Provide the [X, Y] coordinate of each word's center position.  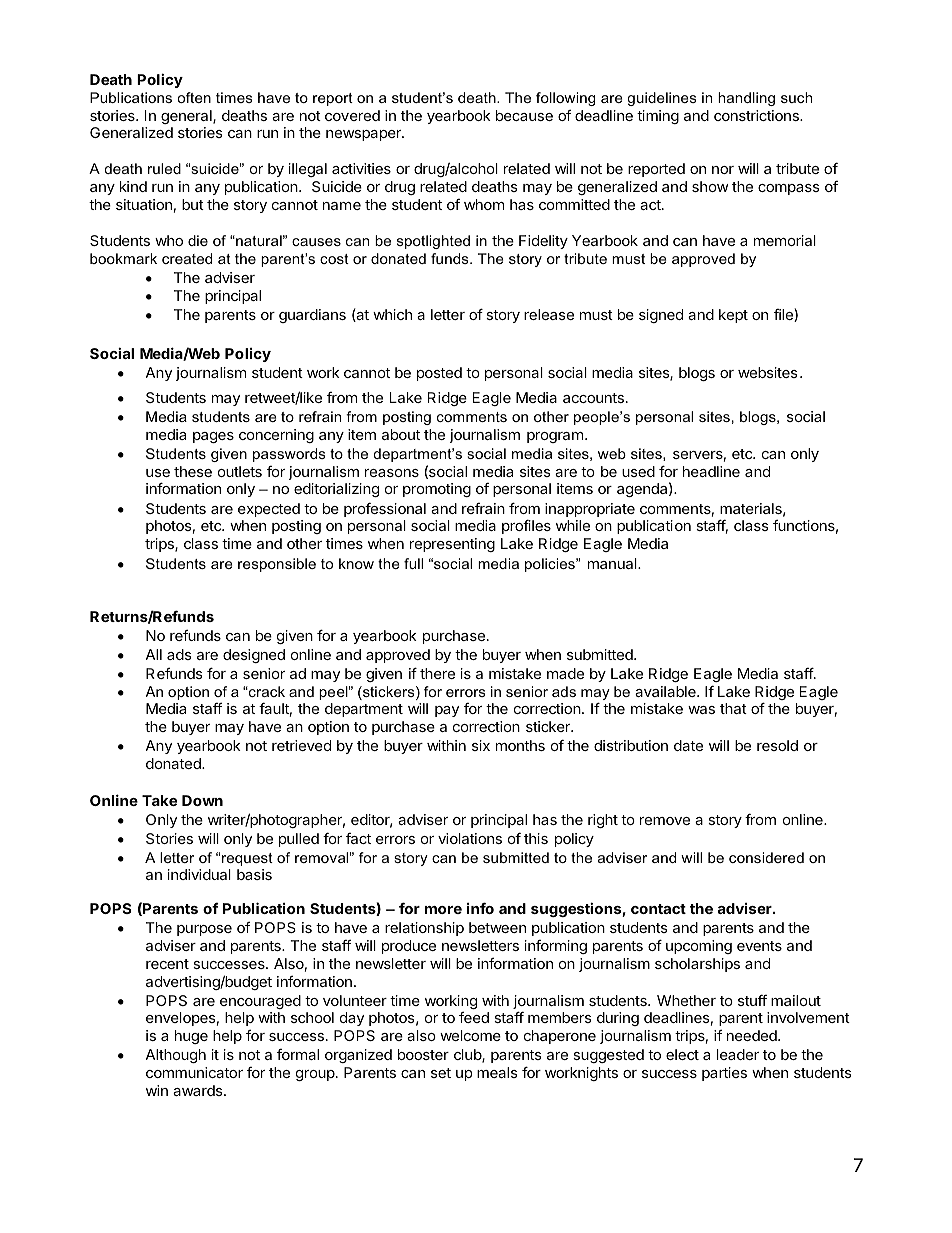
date [688, 745]
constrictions [757, 115]
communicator [194, 1072]
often [194, 97]
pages [213, 437]
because [524, 115]
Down [202, 800]
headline [711, 471]
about [401, 434]
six [481, 745]
